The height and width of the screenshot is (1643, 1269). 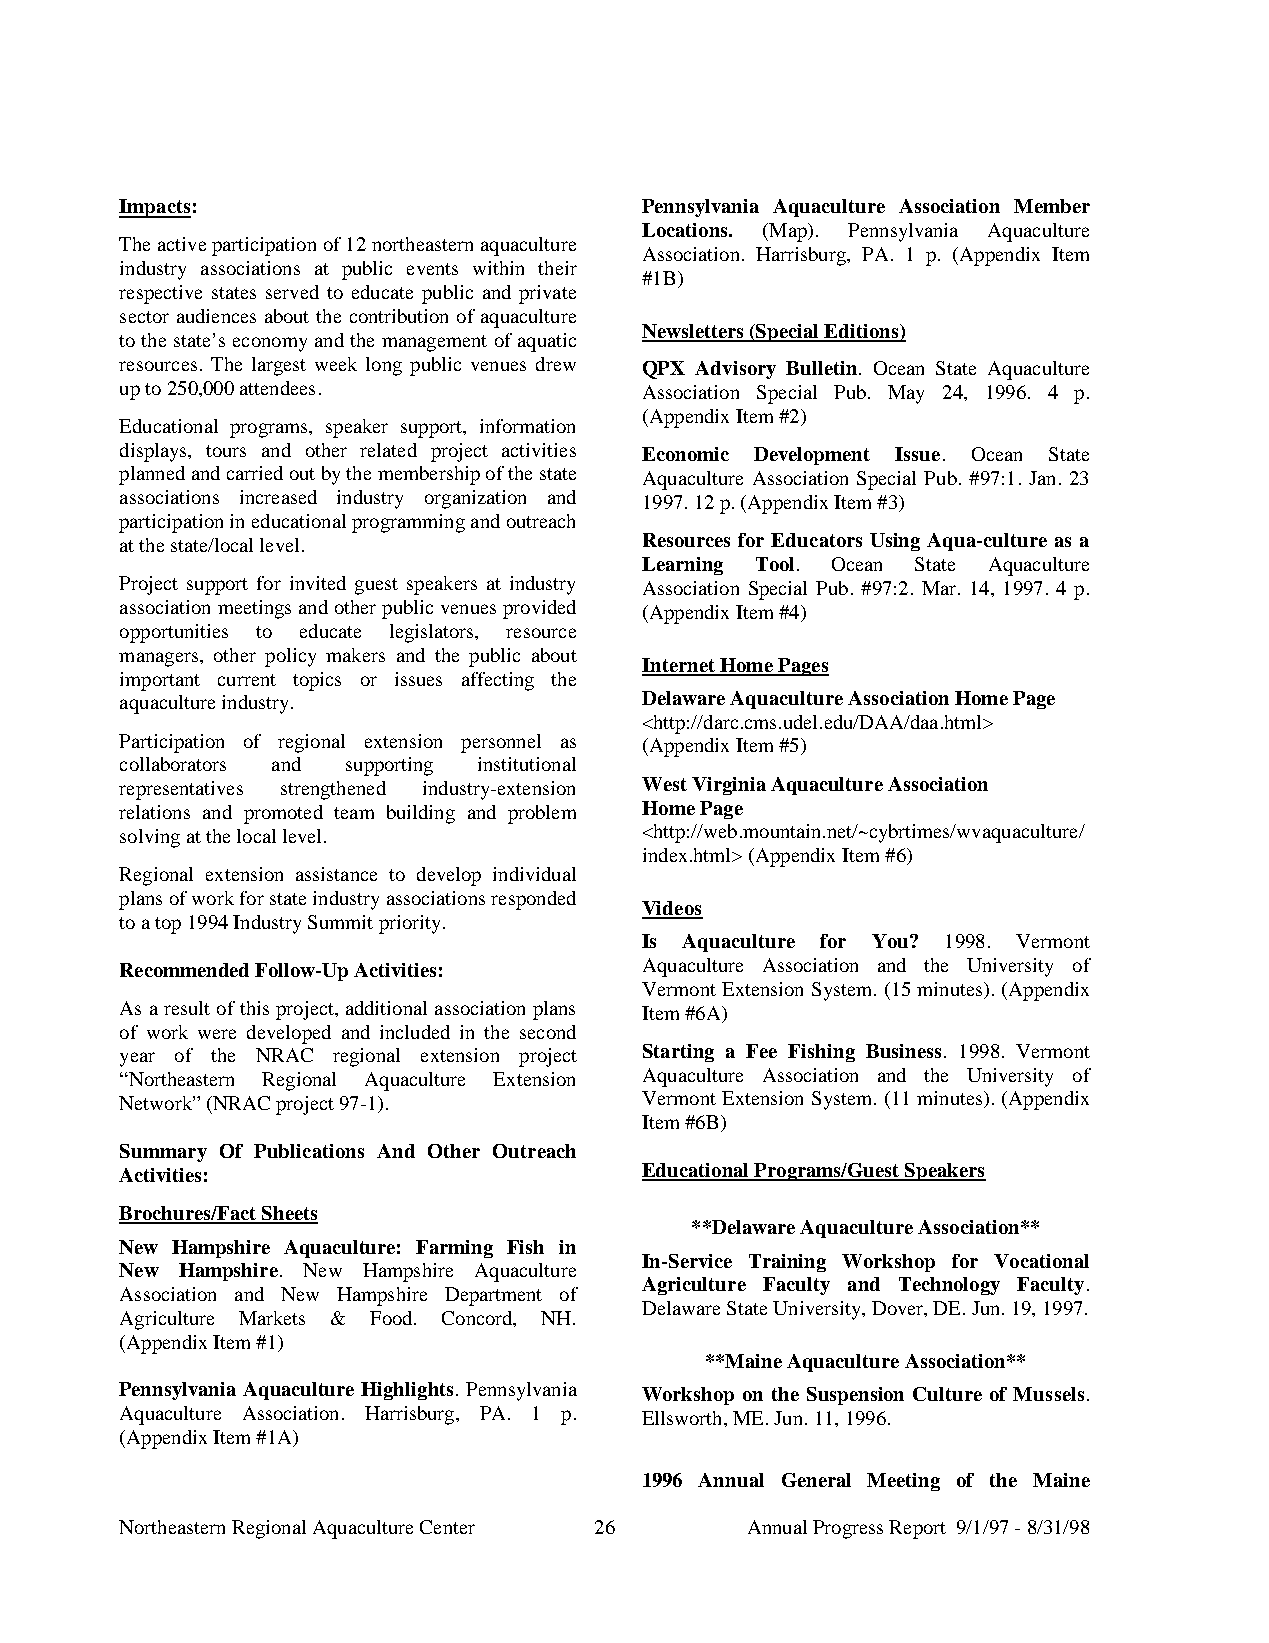 I want to click on Ellsworth, so click(x=683, y=1418).
